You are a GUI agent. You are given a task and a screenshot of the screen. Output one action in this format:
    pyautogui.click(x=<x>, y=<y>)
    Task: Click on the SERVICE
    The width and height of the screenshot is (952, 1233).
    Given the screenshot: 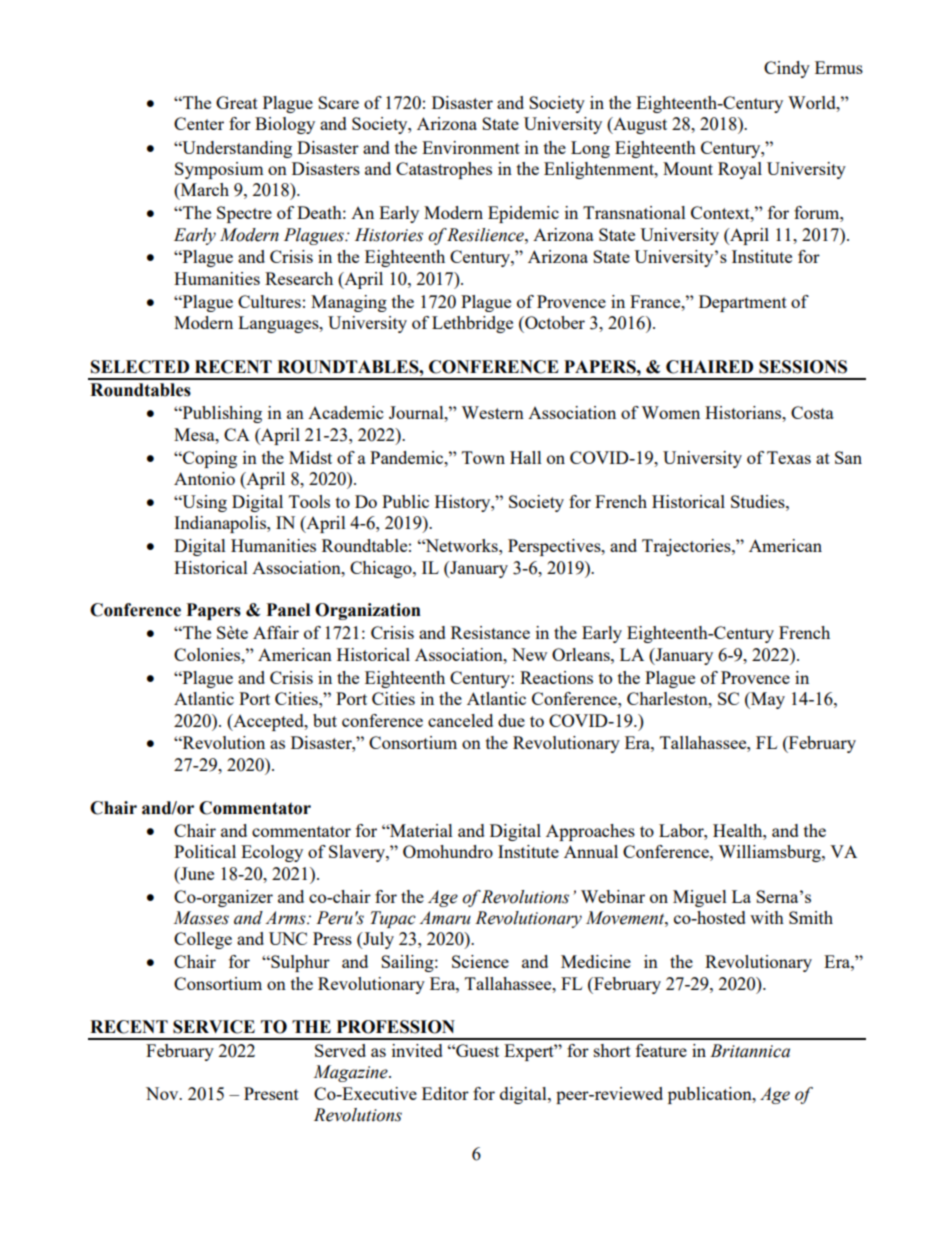 What is the action you would take?
    pyautogui.click(x=214, y=1027)
